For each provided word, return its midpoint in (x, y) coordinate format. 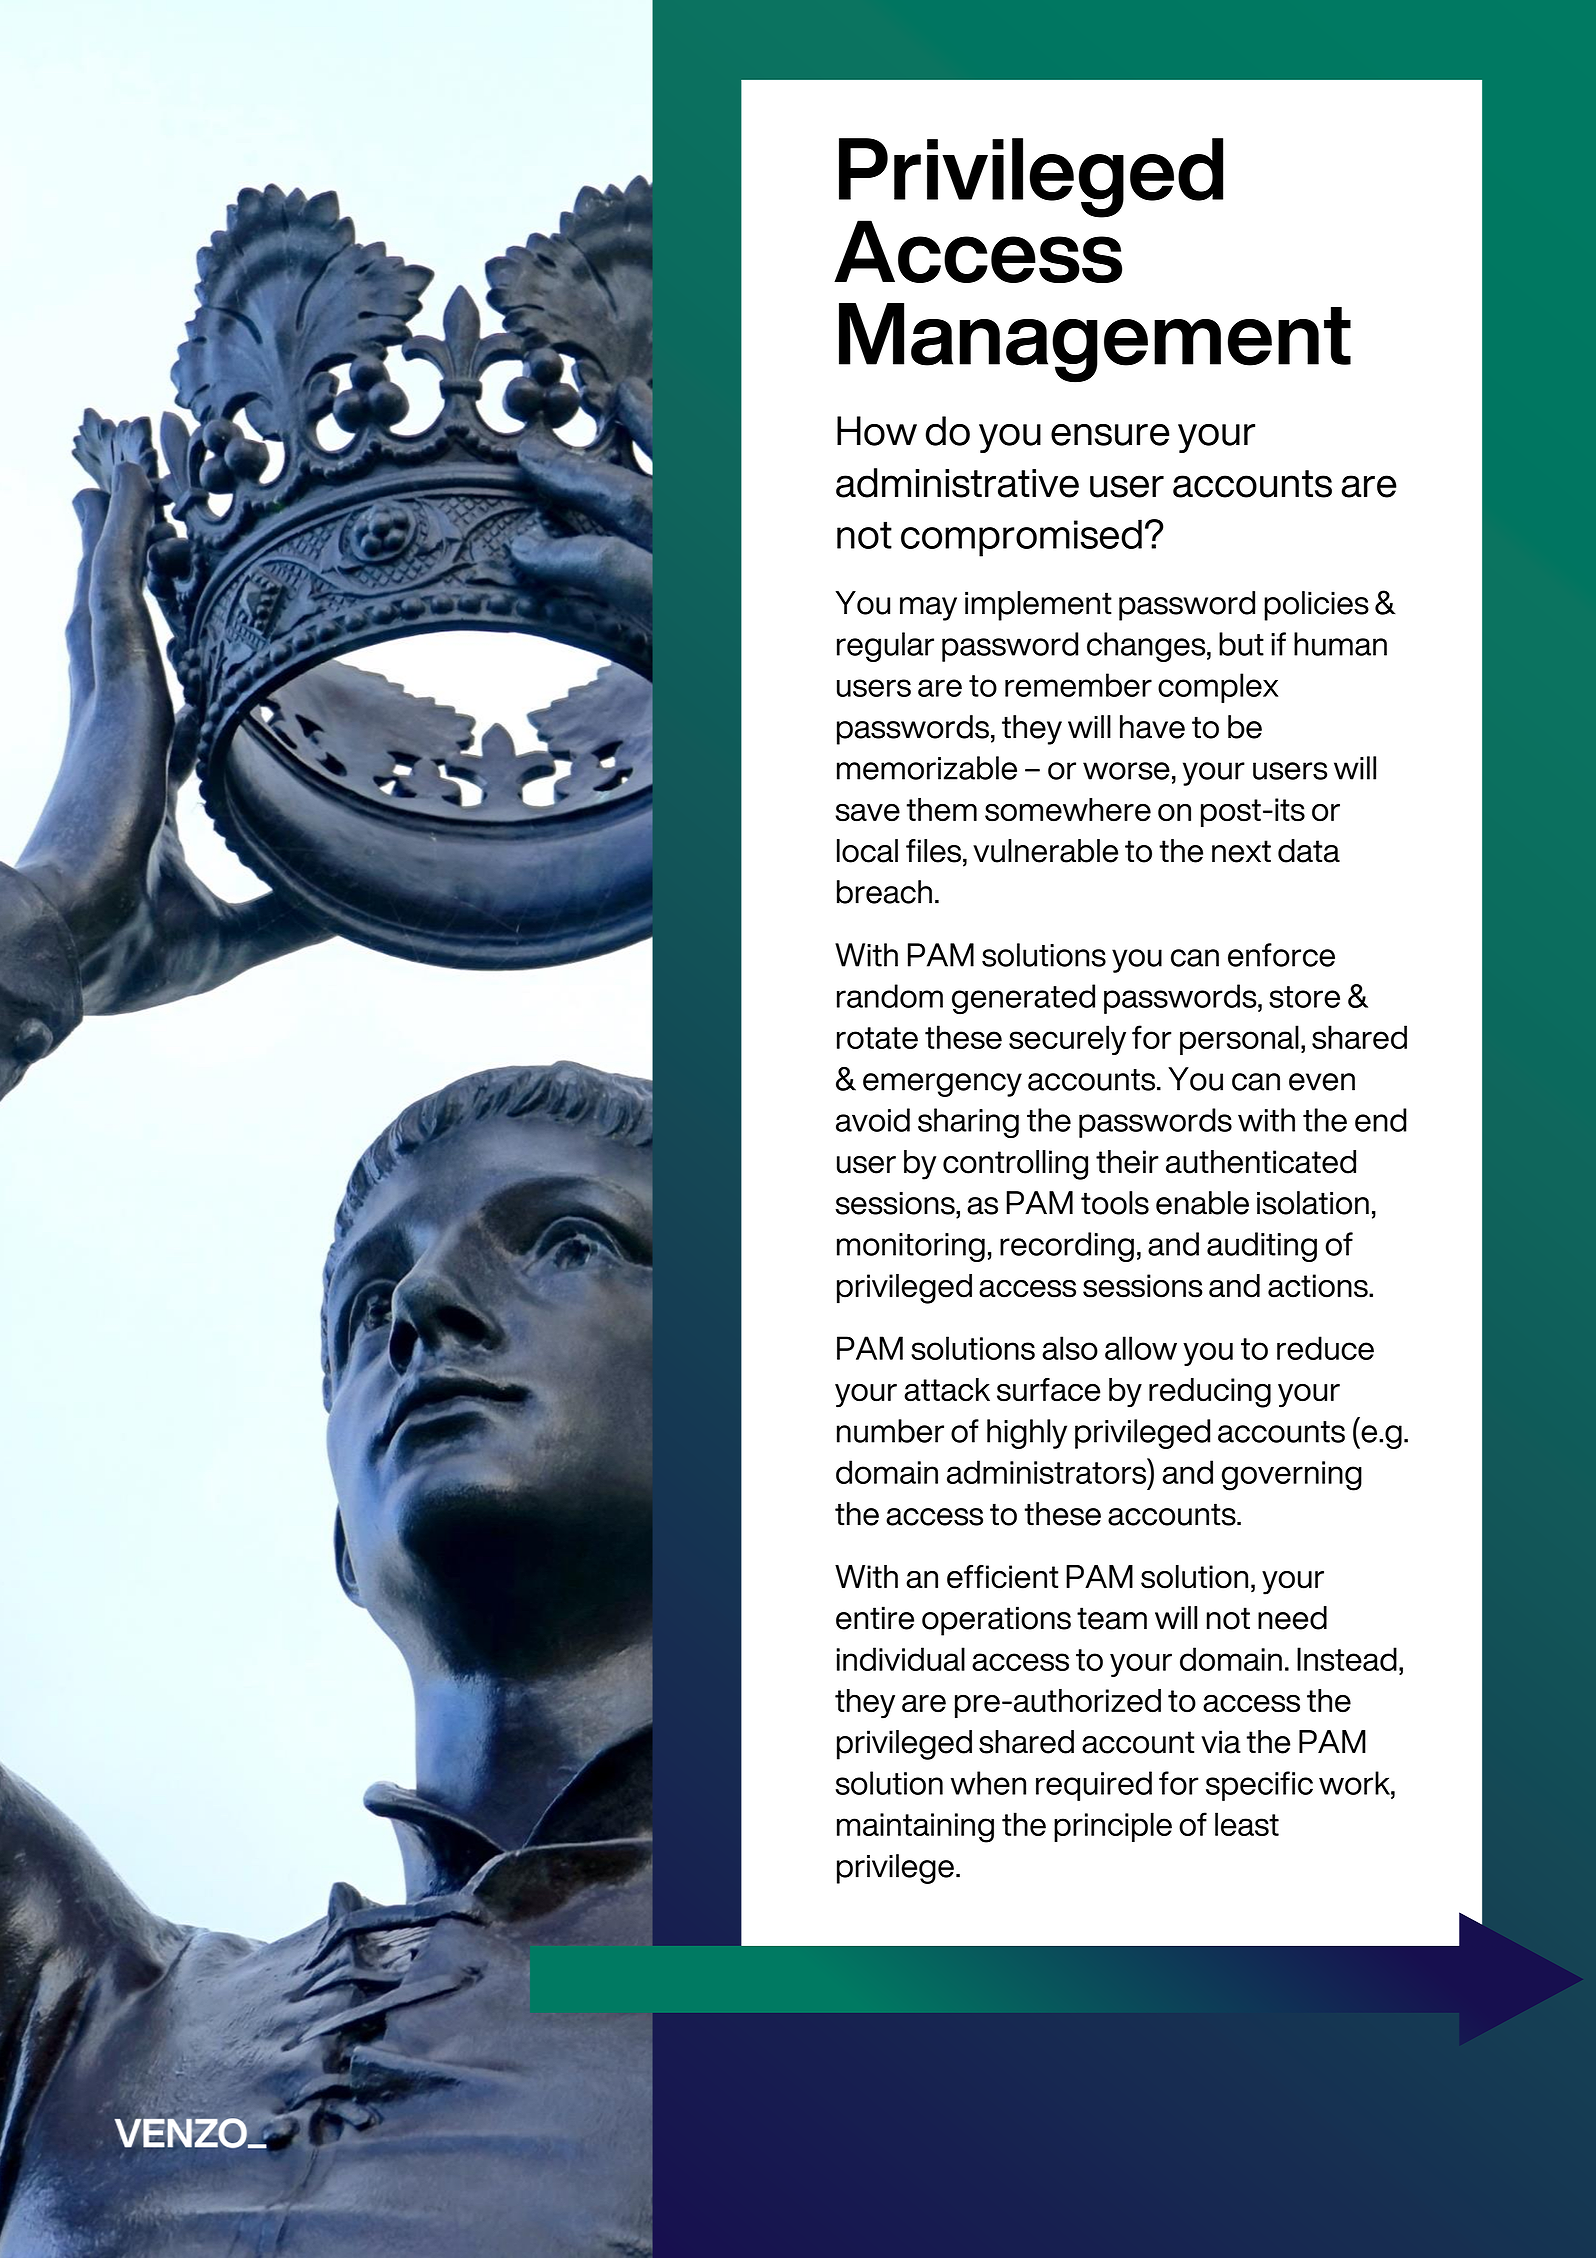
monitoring (911, 1247)
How (877, 431)
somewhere (1068, 810)
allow (1141, 1348)
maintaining (915, 1828)
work (1355, 1783)
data (1309, 851)
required (1094, 1786)
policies (1316, 606)
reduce (1325, 1348)
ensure (1110, 435)
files (933, 851)
